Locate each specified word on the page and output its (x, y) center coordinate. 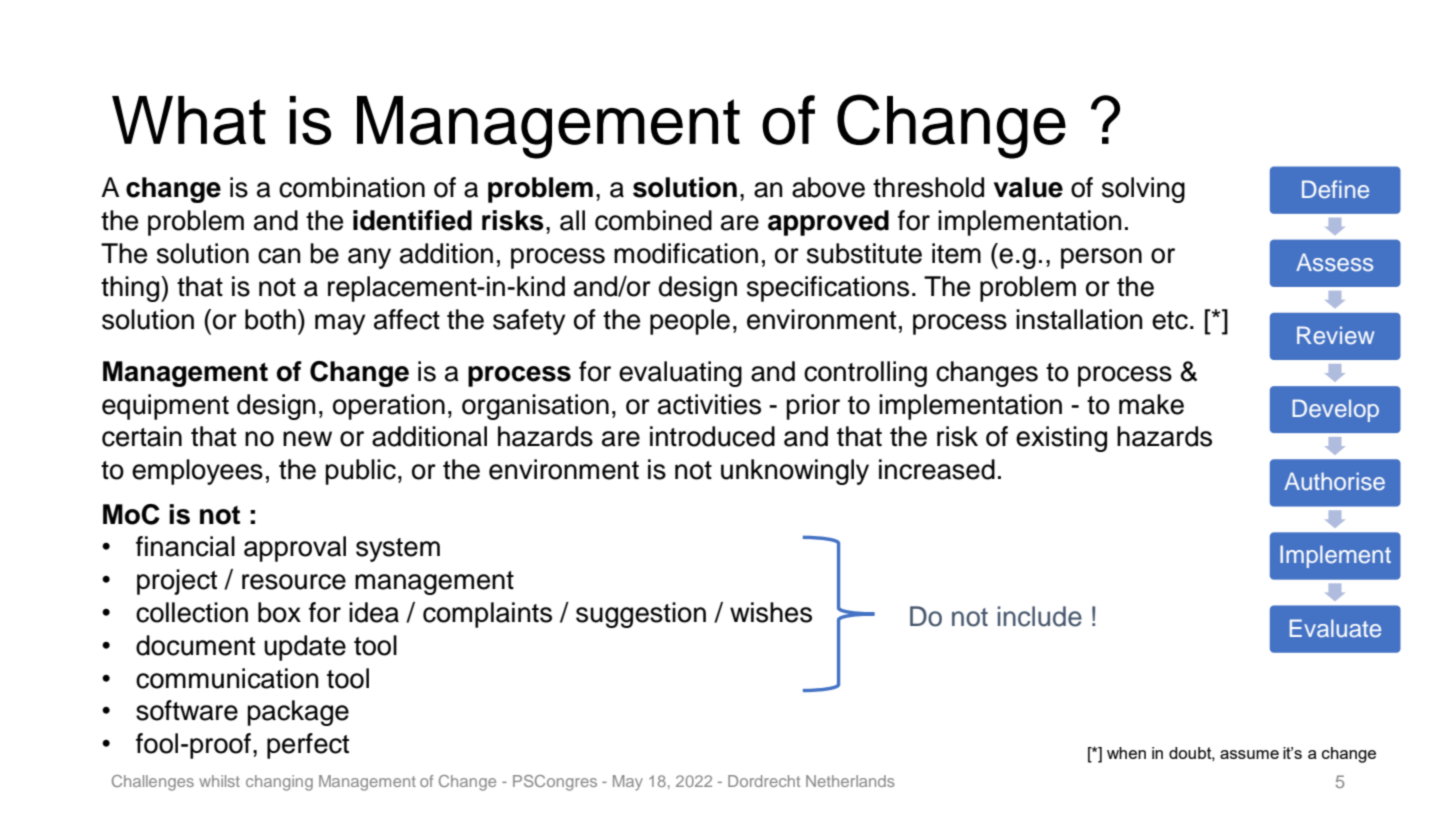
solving (1143, 190)
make (1151, 404)
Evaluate (1335, 628)
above (828, 187)
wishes (771, 612)
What (189, 120)
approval (295, 549)
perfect (308, 746)
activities (709, 404)
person (1101, 258)
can (279, 256)
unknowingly (795, 472)
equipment (165, 407)
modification (686, 253)
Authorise (1334, 481)
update (305, 648)
